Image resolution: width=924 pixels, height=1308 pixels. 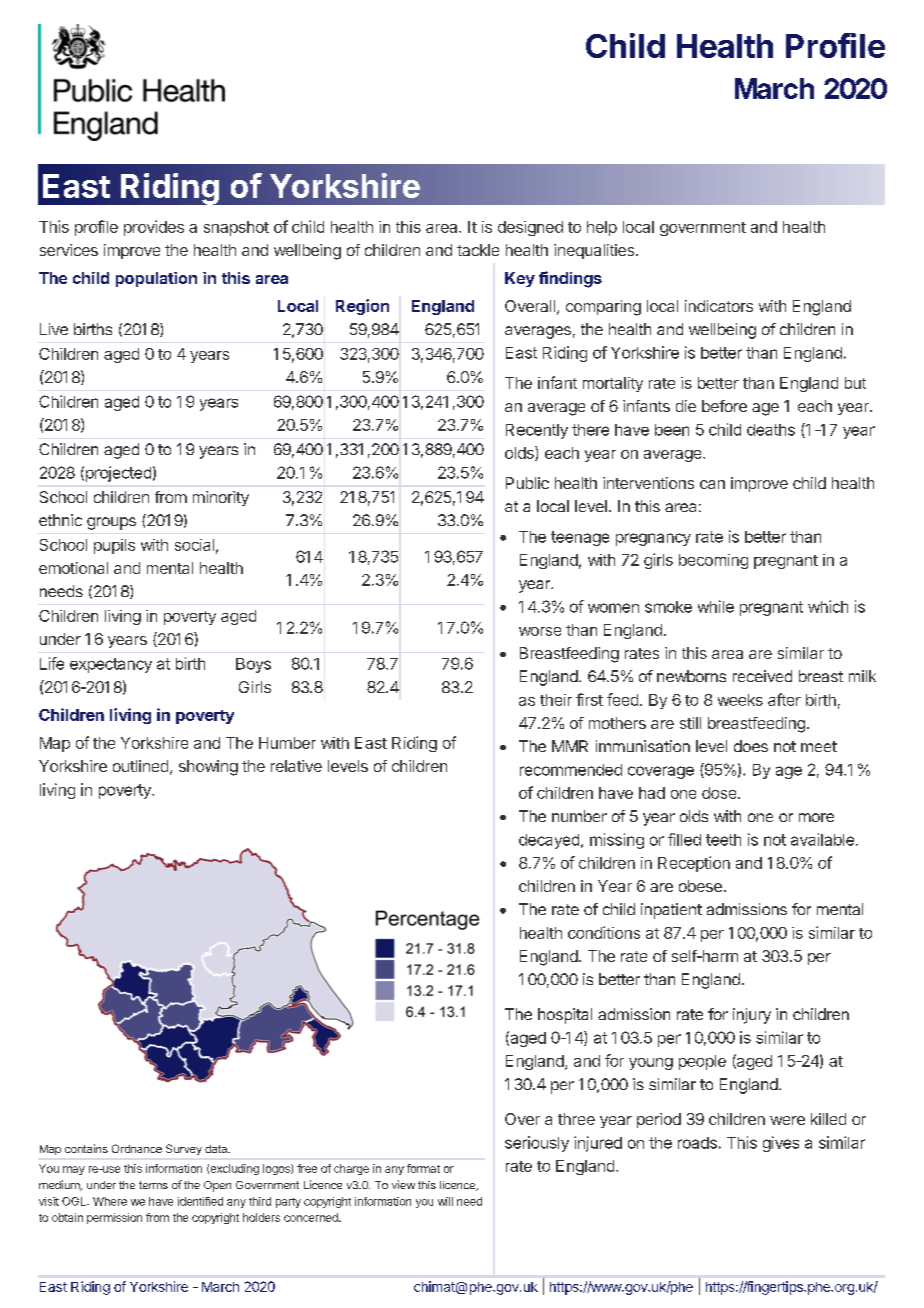 What do you see at coordinates (153, 1185) in the image?
I see `terms` at bounding box center [153, 1185].
